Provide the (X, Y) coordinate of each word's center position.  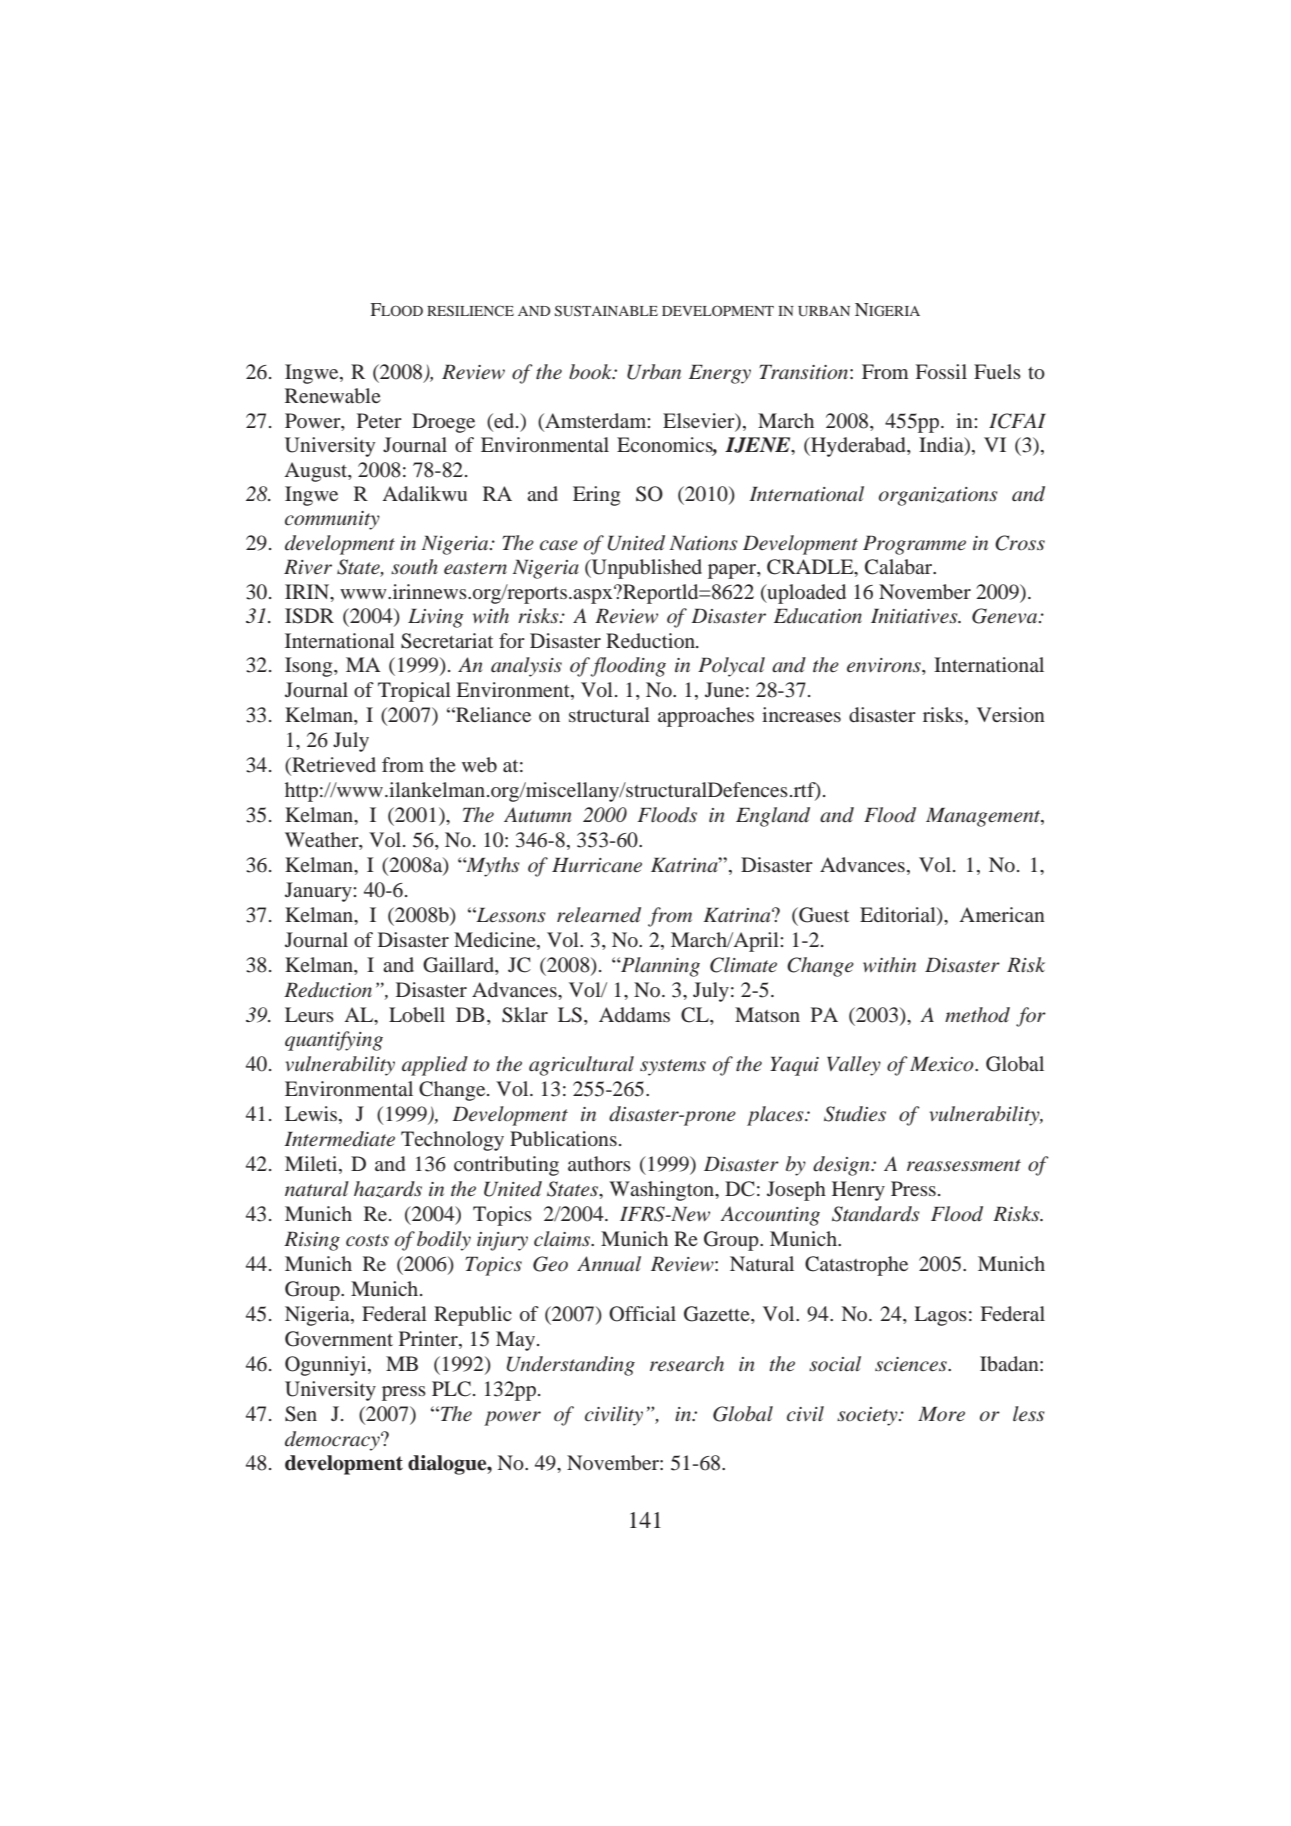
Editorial (899, 914)
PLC (451, 1389)
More (941, 1414)
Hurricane (597, 865)
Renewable (333, 395)
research (687, 1364)
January (319, 892)
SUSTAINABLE (606, 310)
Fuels (997, 371)
